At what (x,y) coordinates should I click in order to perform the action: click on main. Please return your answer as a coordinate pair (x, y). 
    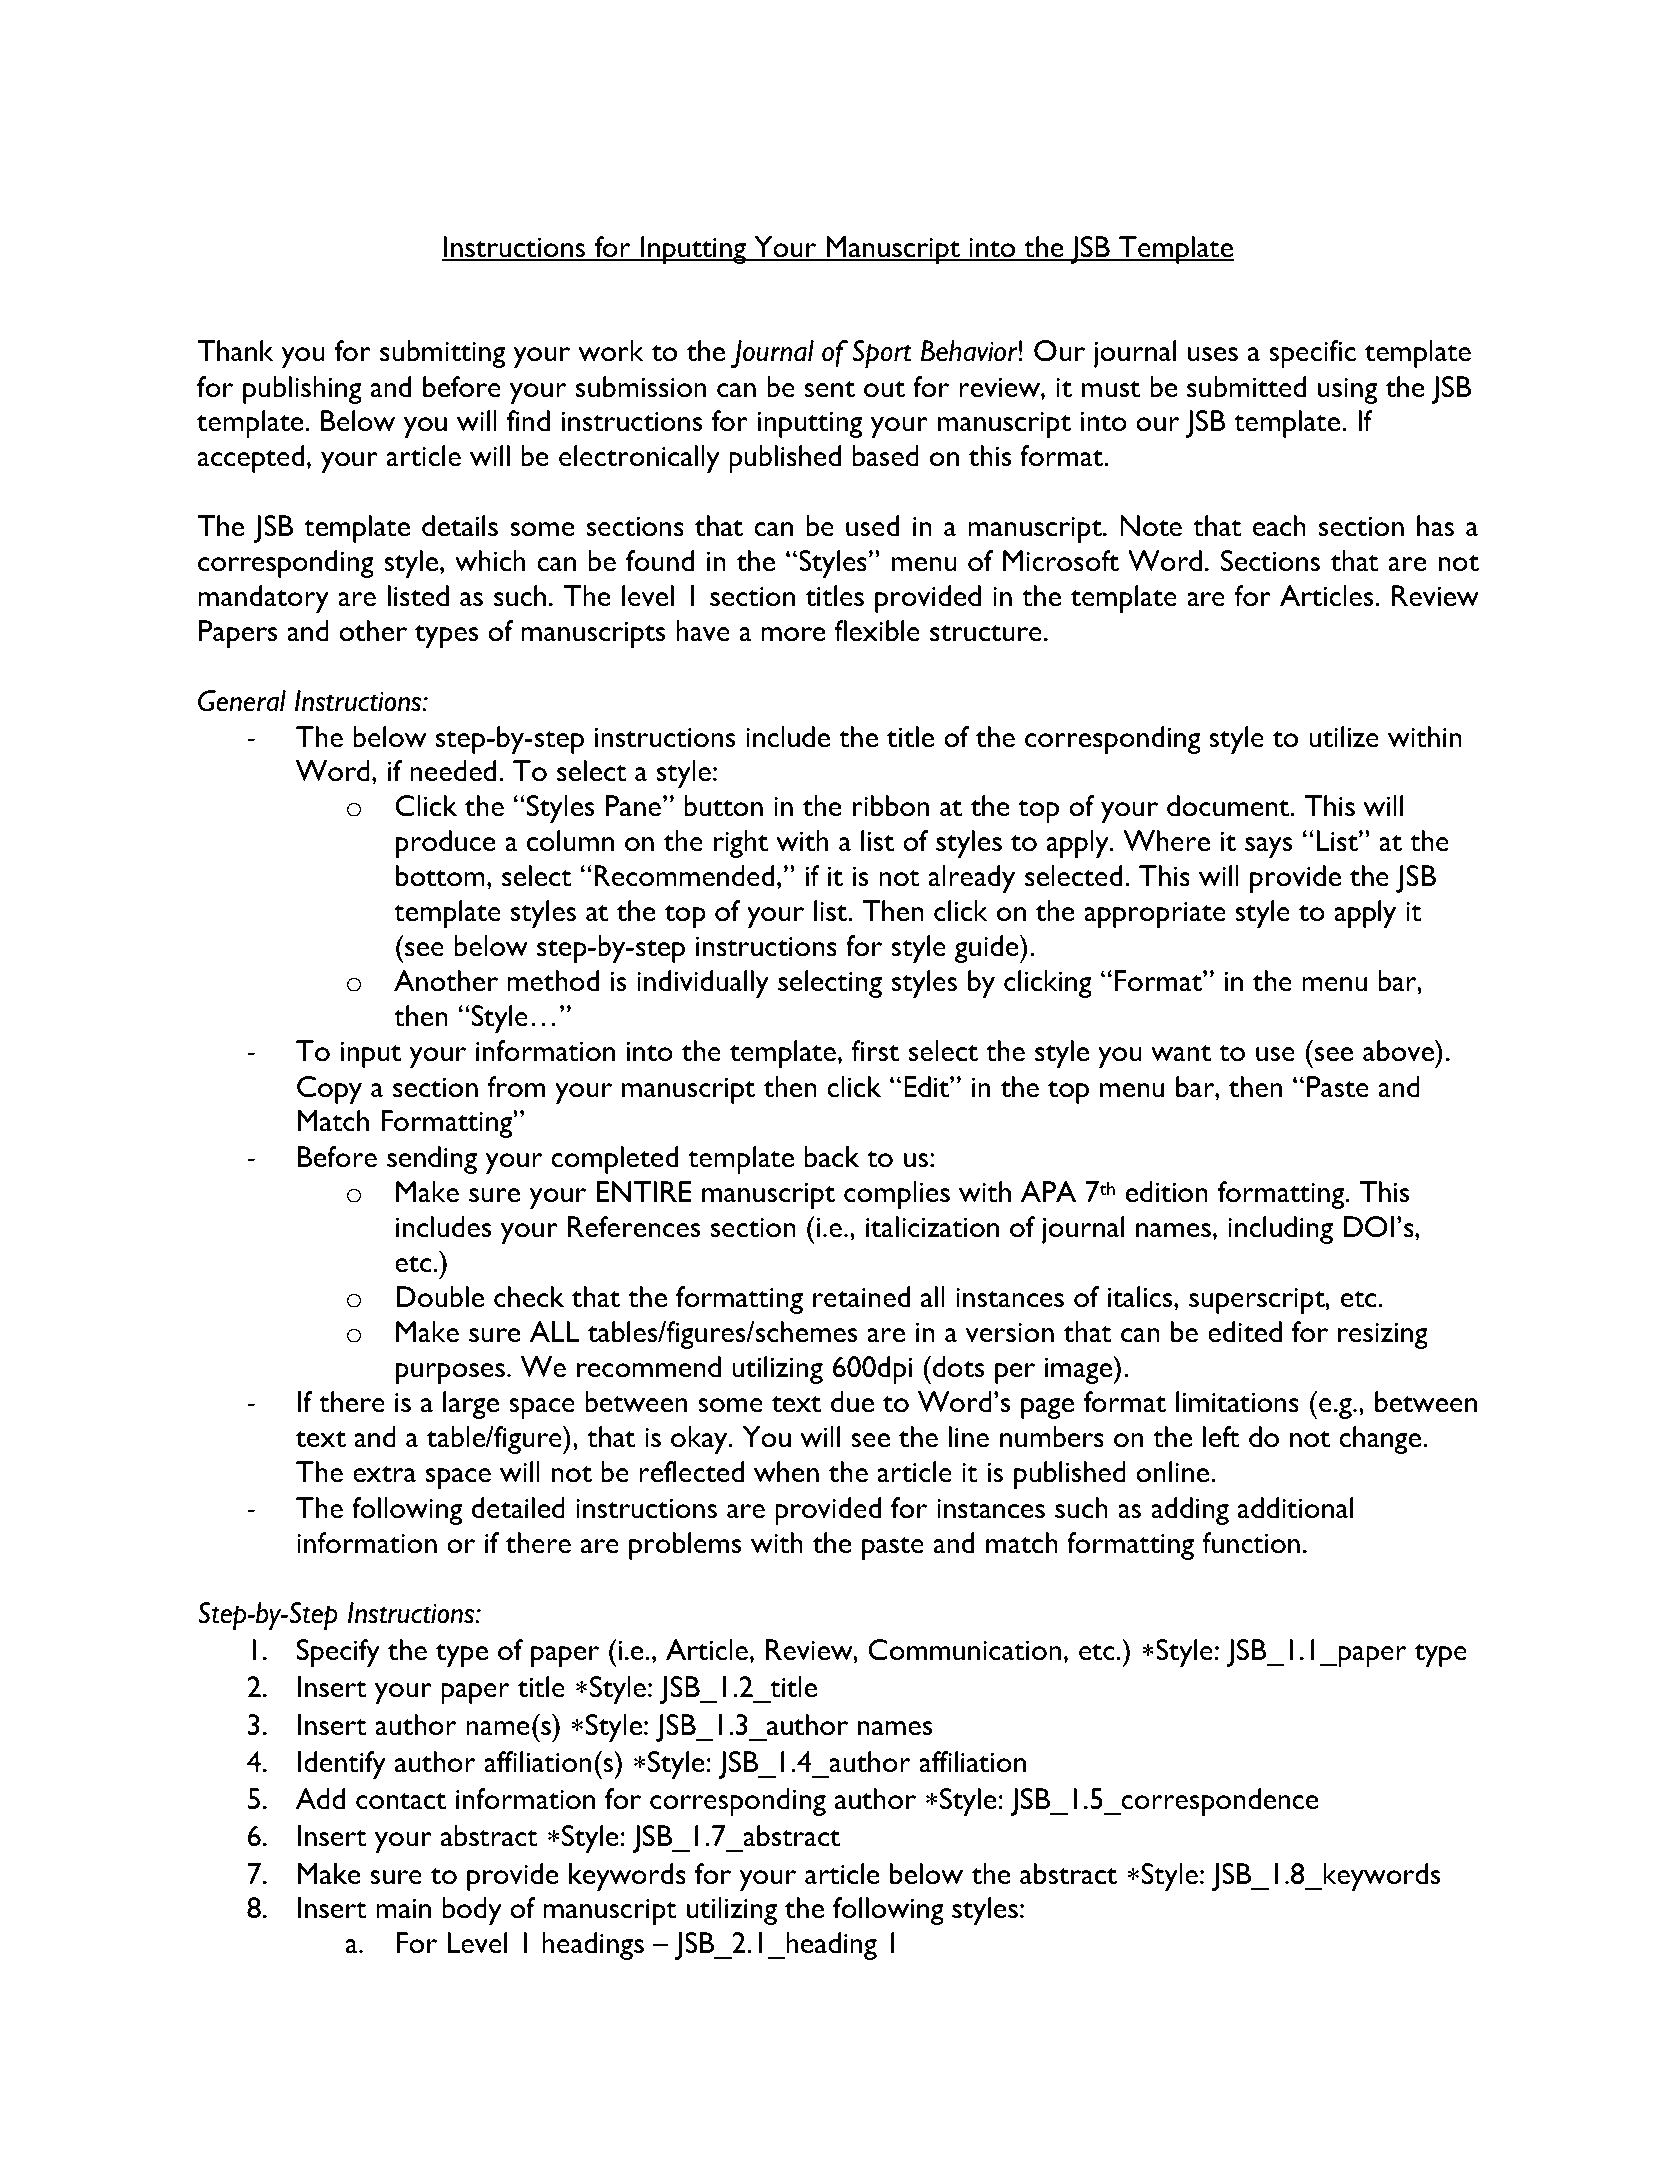
    Looking at the image, I should click on (403, 1908).
